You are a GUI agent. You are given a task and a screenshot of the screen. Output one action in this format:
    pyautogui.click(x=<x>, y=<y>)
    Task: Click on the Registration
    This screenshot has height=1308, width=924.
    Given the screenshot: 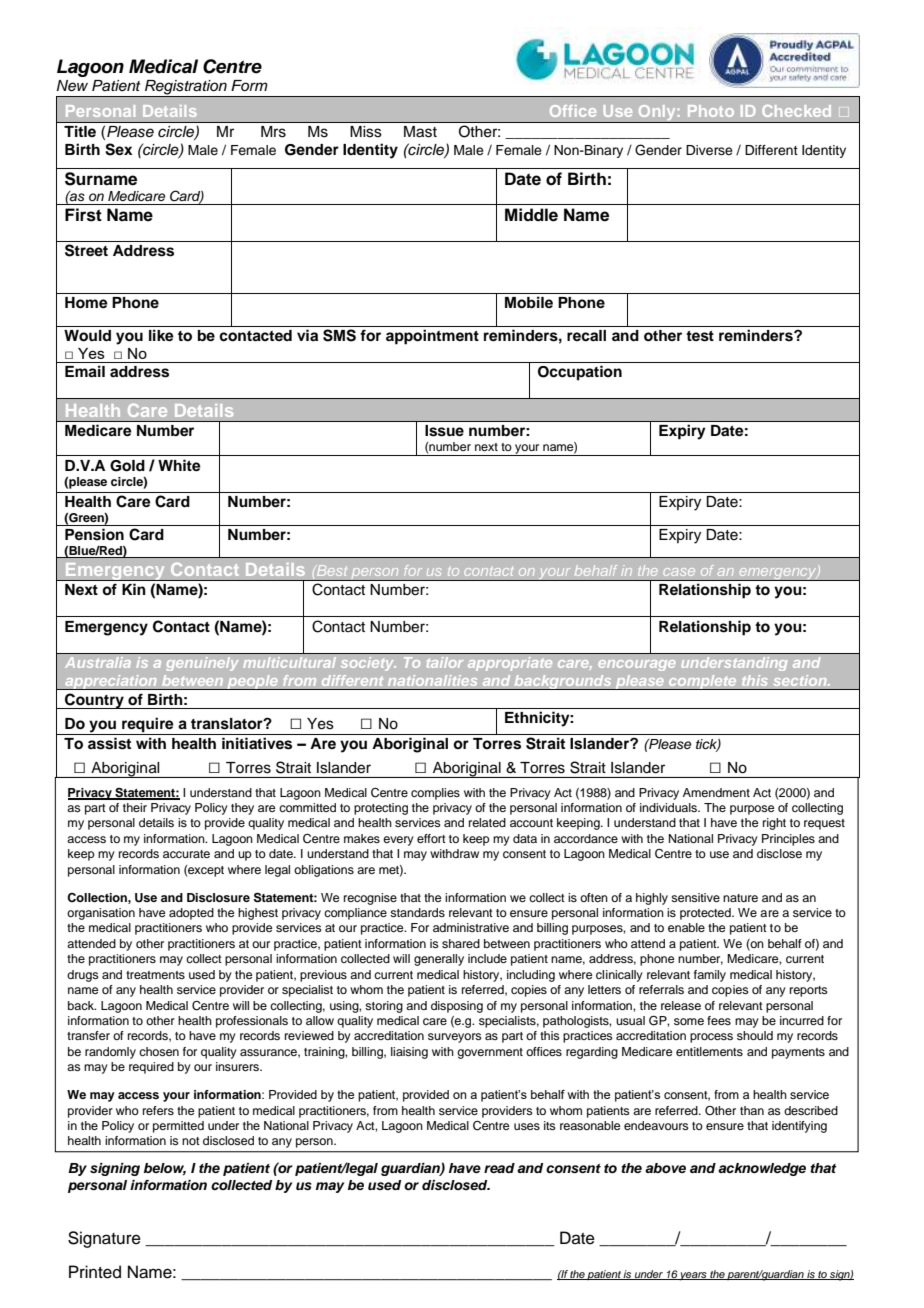 What is the action you would take?
    pyautogui.click(x=186, y=88)
